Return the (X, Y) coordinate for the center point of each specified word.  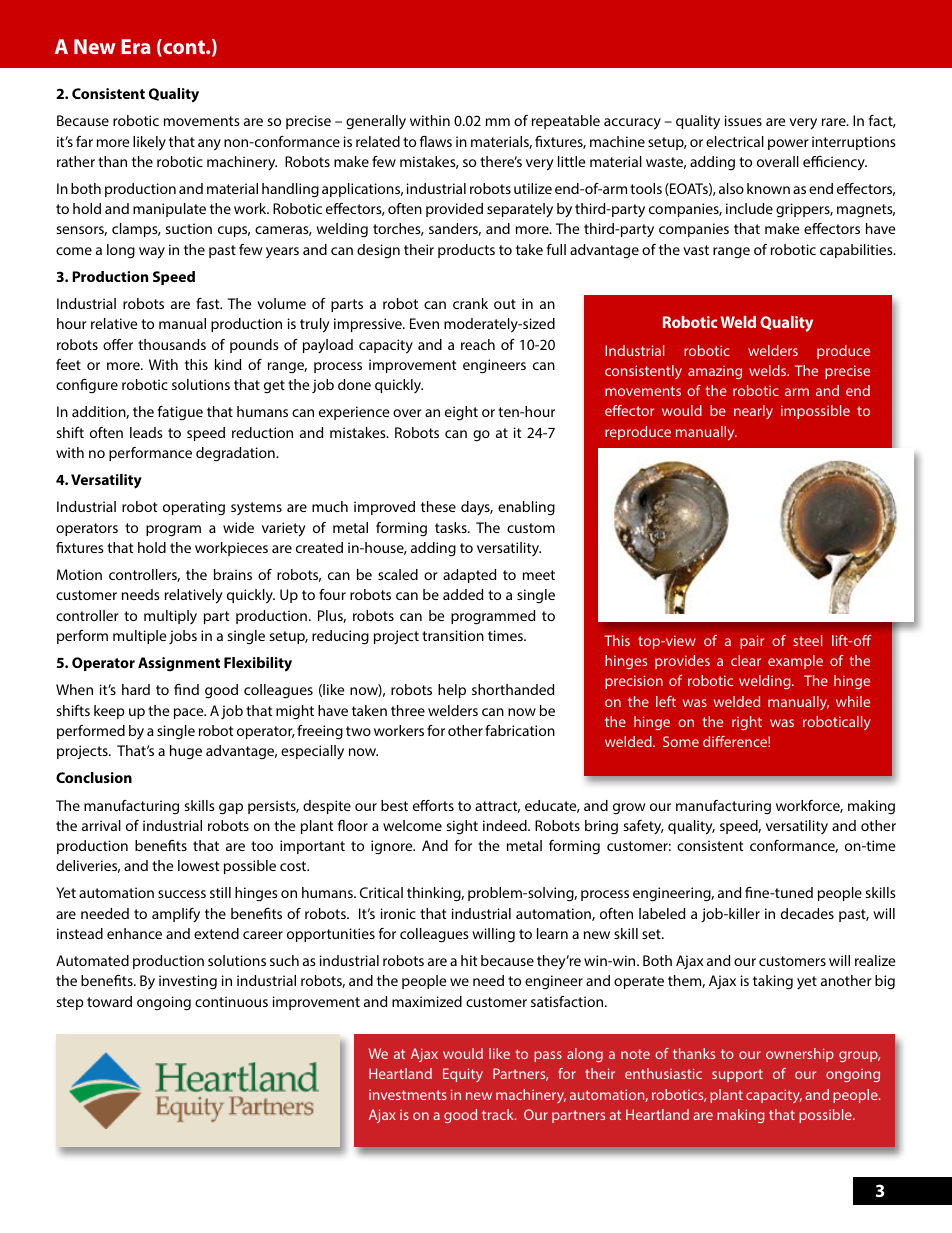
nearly (753, 412)
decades (807, 913)
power (788, 144)
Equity (463, 1075)
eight (461, 413)
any (209, 145)
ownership (800, 1055)
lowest (198, 865)
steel (807, 640)
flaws (436, 141)
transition (453, 635)
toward (109, 1001)
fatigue (180, 413)
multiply (170, 617)
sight (462, 827)
